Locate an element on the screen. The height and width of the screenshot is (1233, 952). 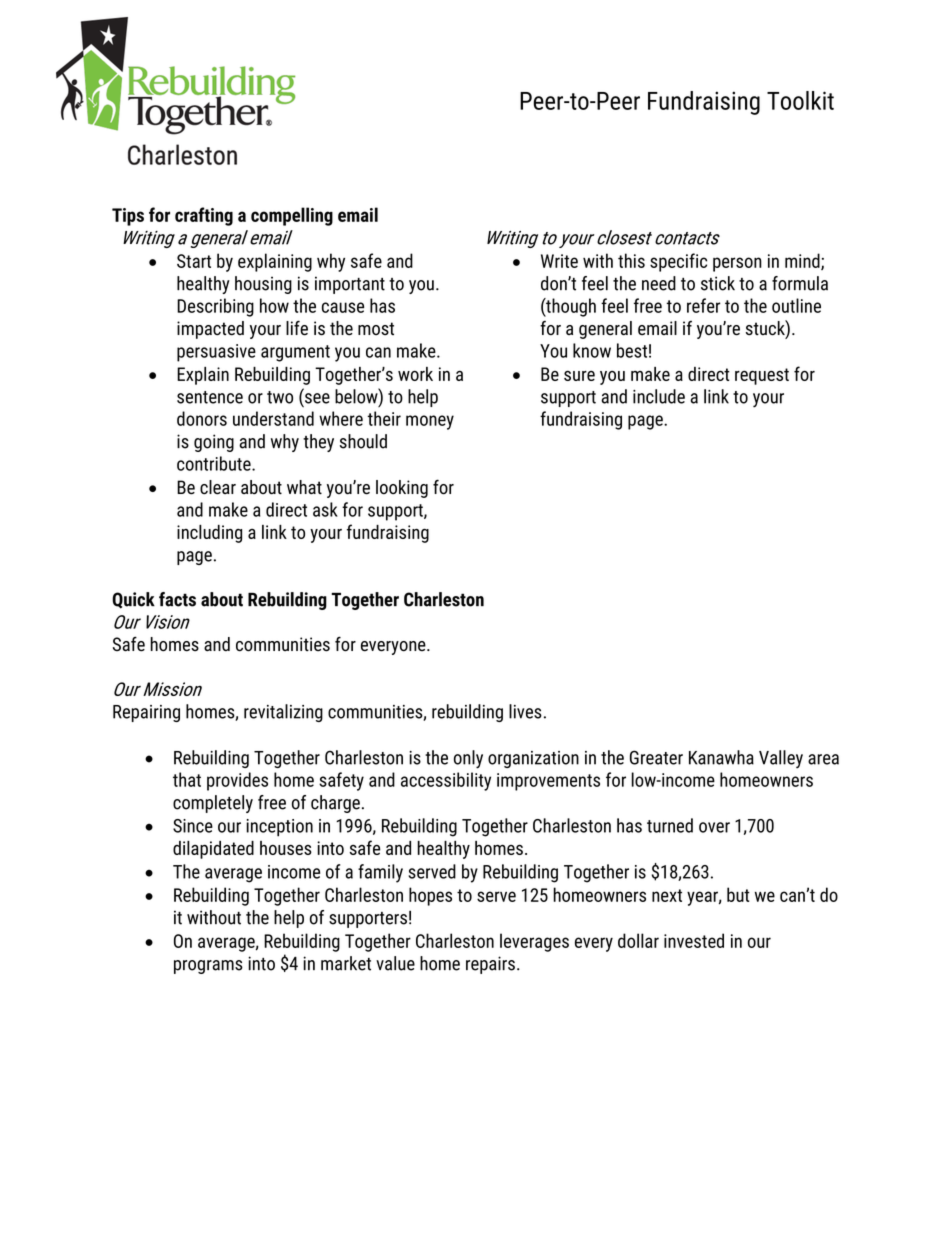
including is located at coordinates (209, 534).
